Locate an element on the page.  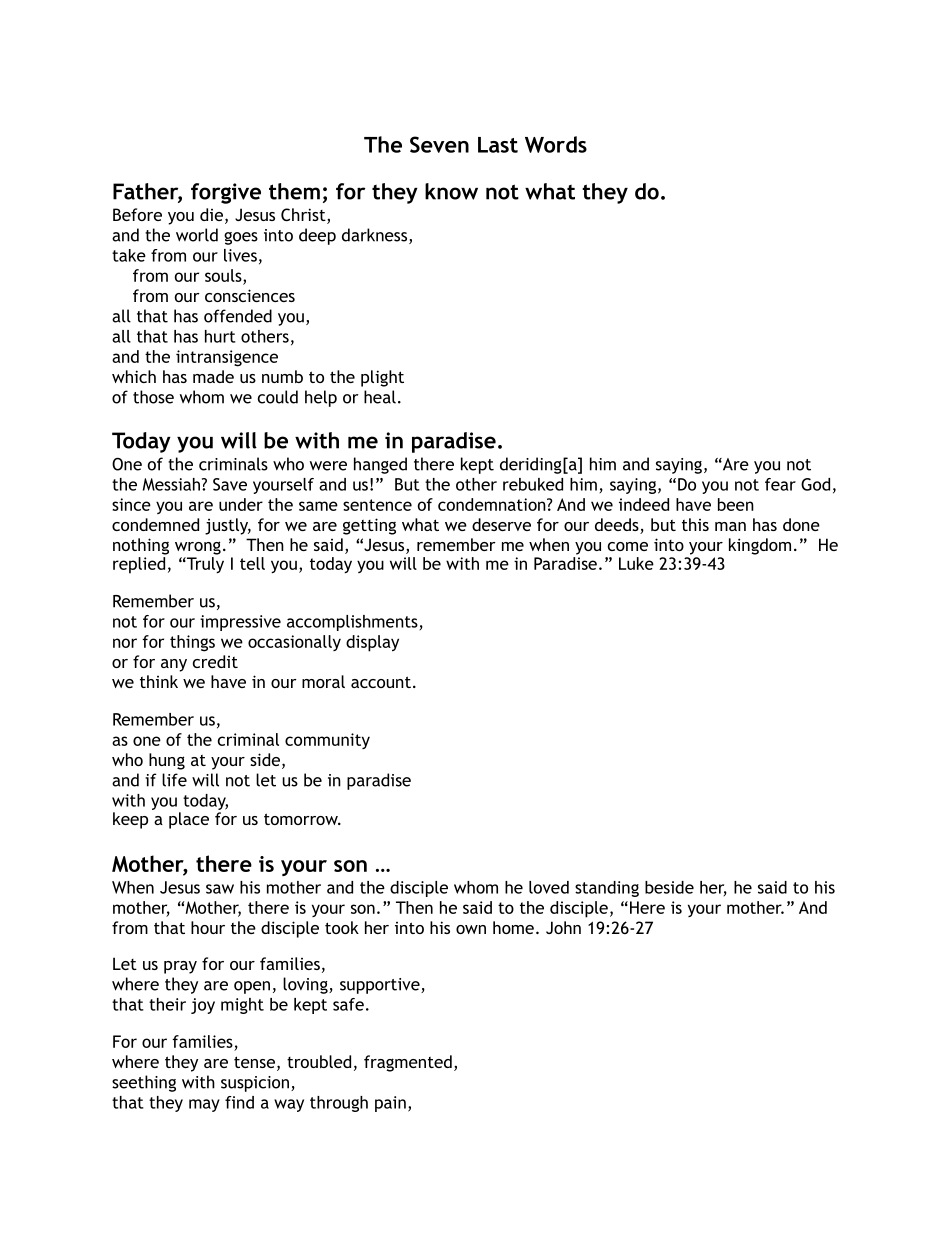
Save is located at coordinates (230, 484).
